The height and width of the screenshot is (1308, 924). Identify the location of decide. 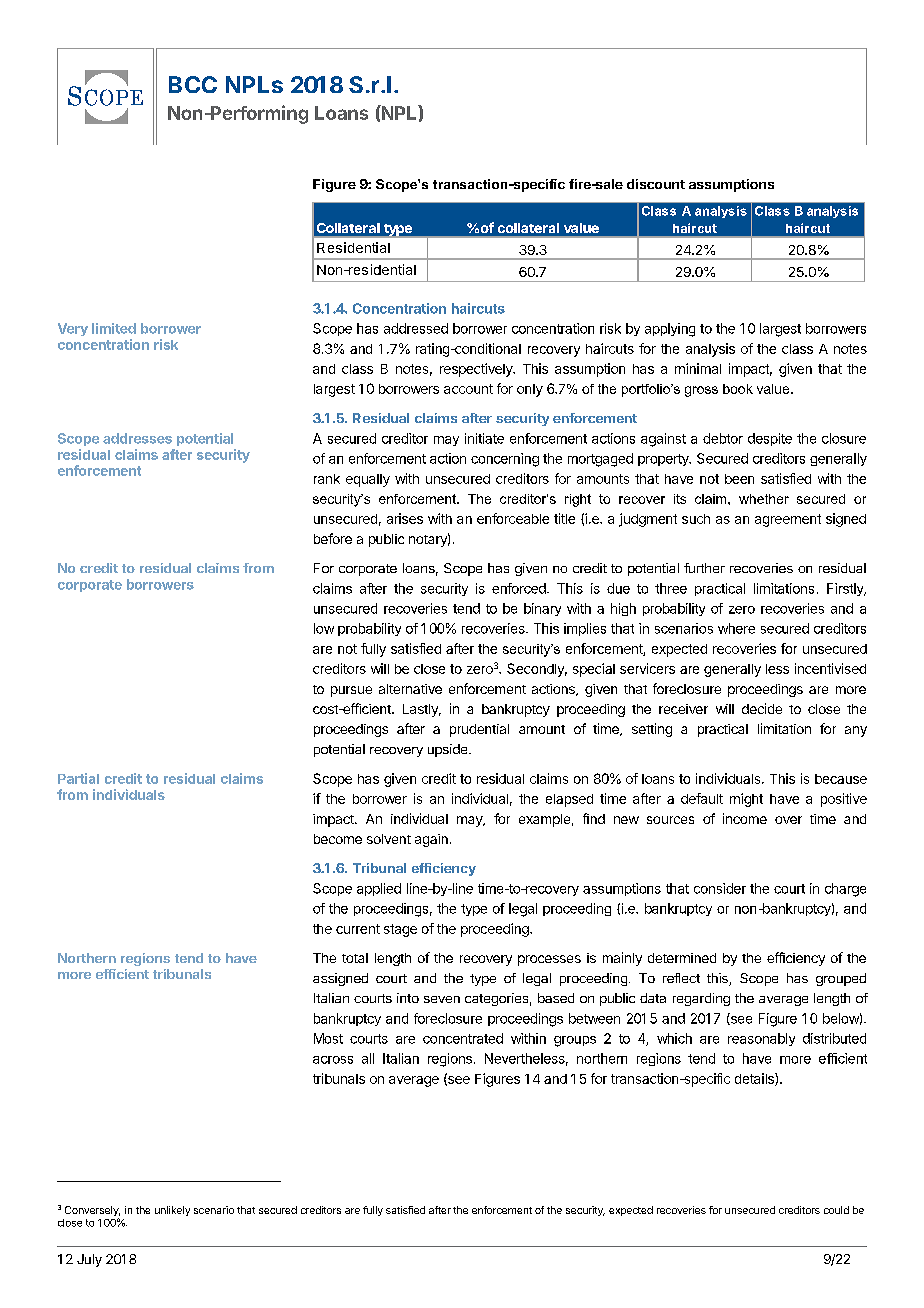
(762, 708).
